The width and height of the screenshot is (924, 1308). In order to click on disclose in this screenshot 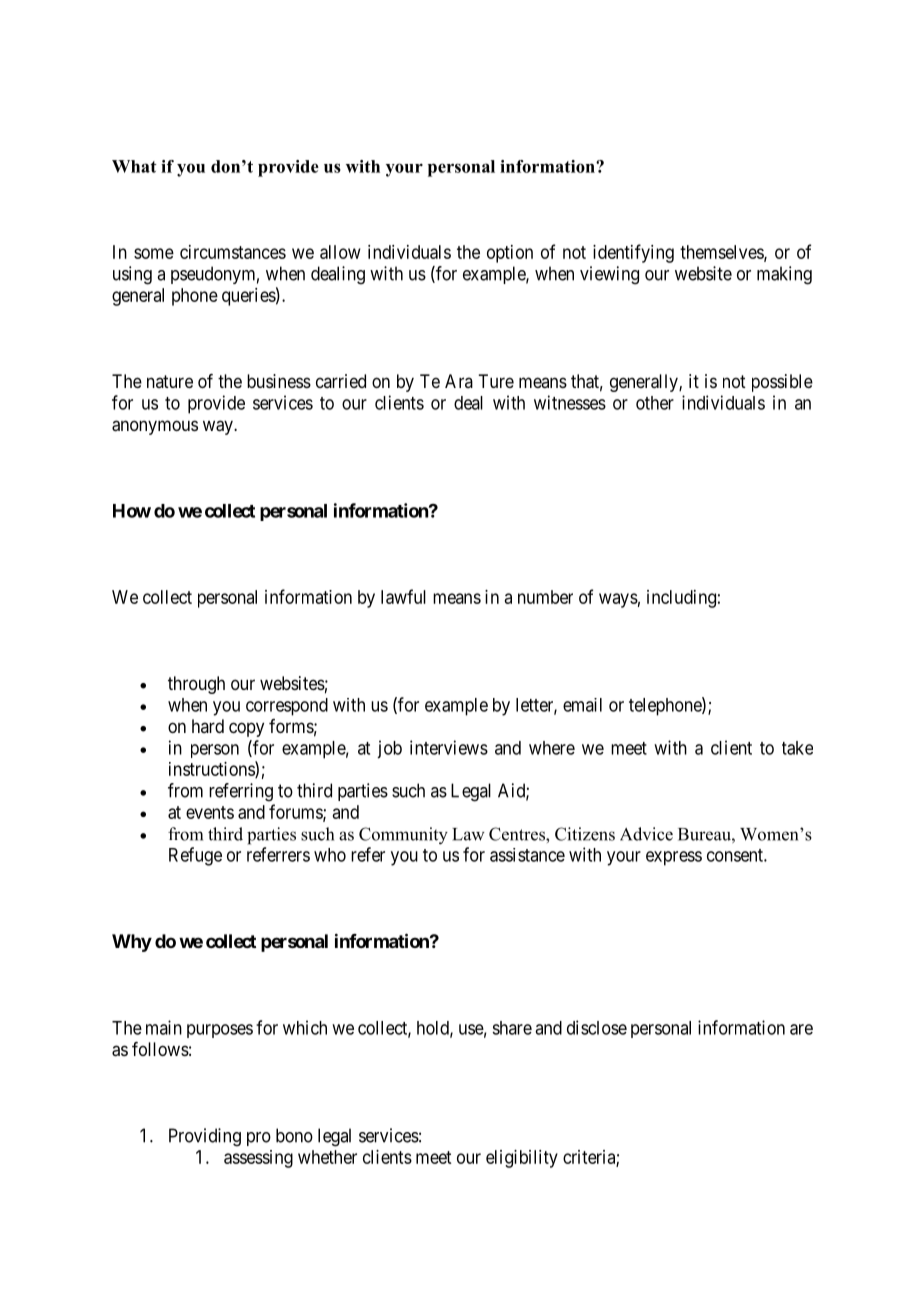, I will do `click(597, 1027)`.
